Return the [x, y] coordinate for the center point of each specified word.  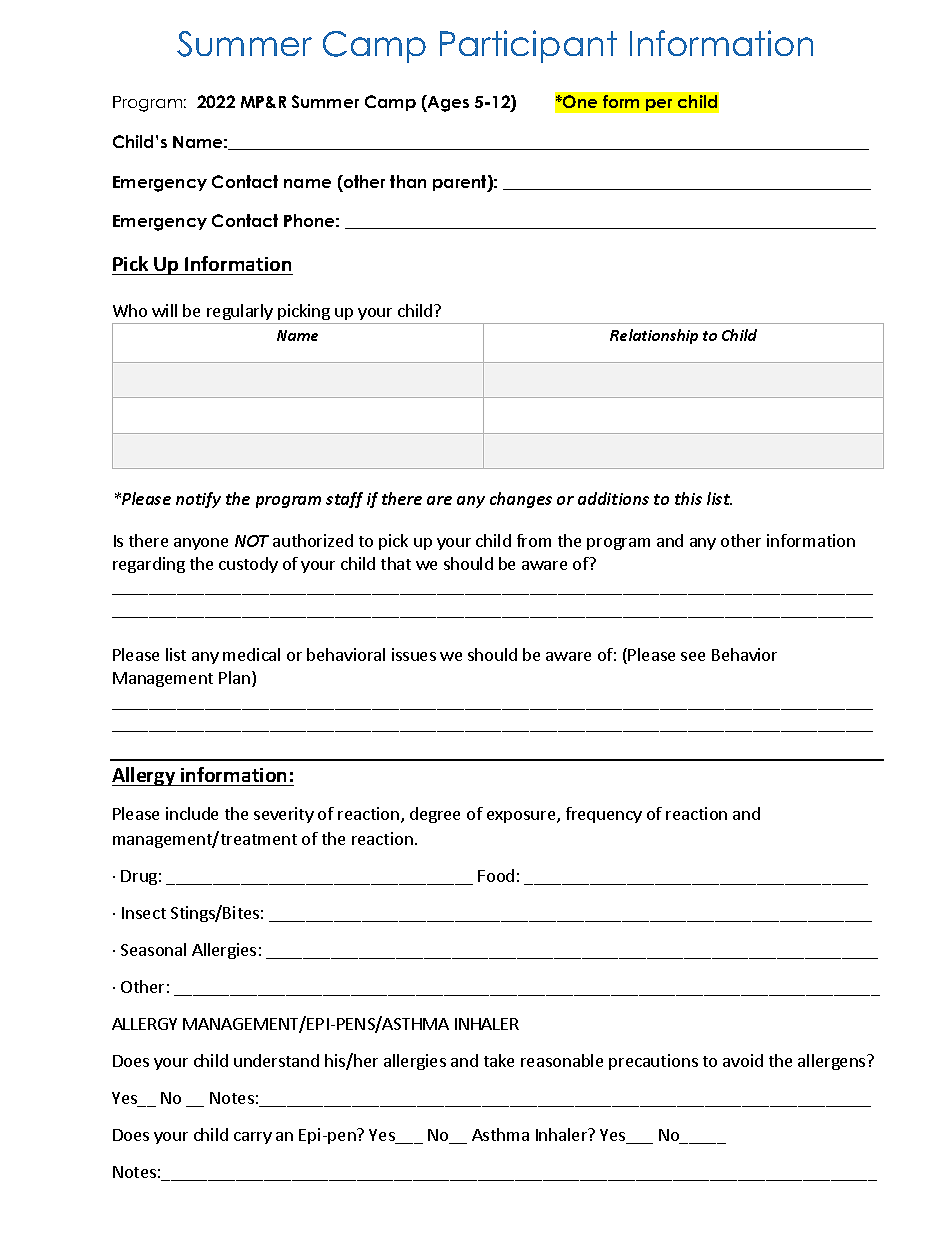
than [408, 181]
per [659, 105]
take [499, 1060]
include [192, 813]
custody [248, 565]
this [688, 498]
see [693, 656]
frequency [604, 815]
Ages [447, 103]
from [534, 540]
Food [496, 875]
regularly [240, 312]
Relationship [654, 336]
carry [253, 1138]
